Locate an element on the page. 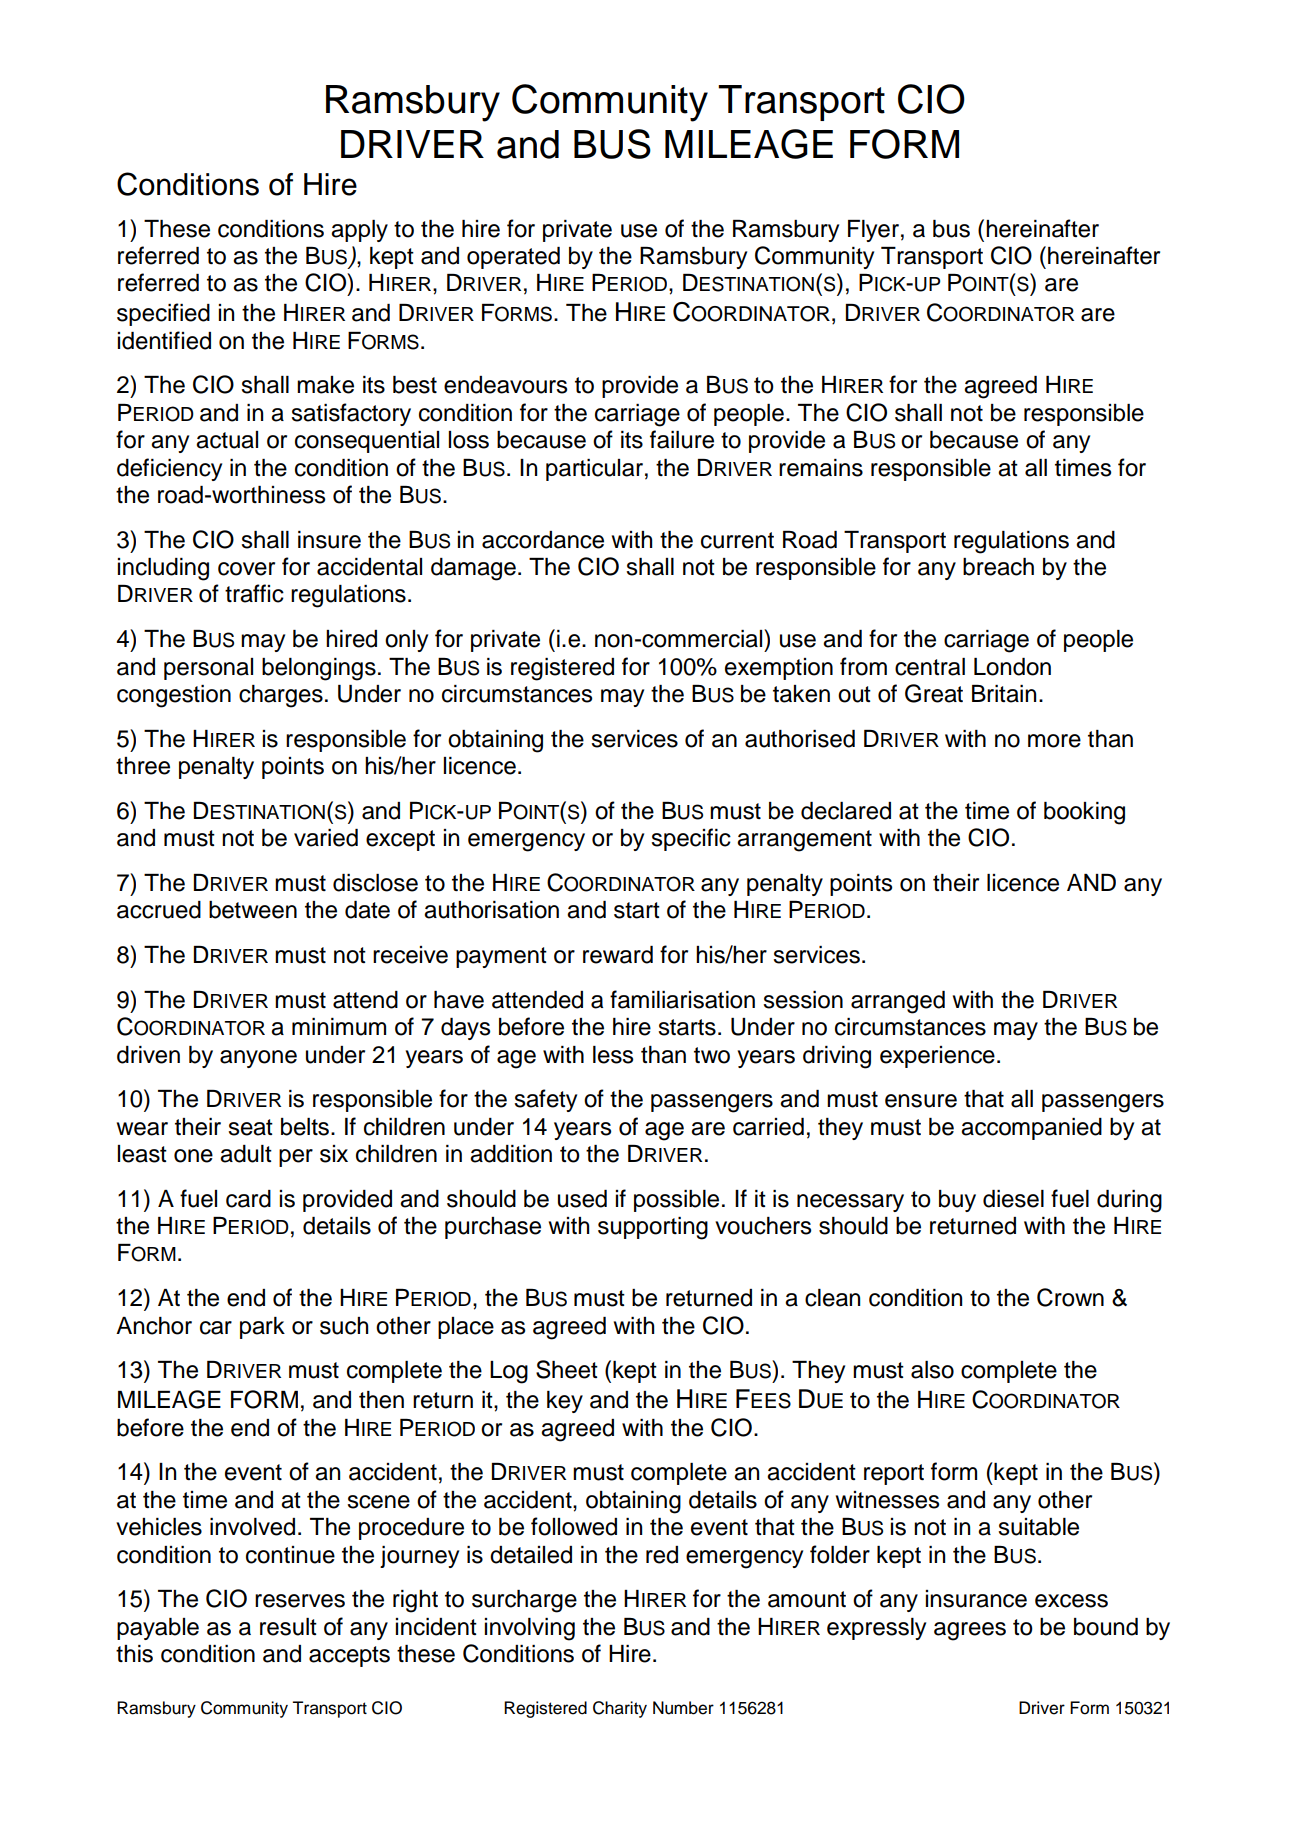 The image size is (1289, 1823). park is located at coordinates (262, 1328).
